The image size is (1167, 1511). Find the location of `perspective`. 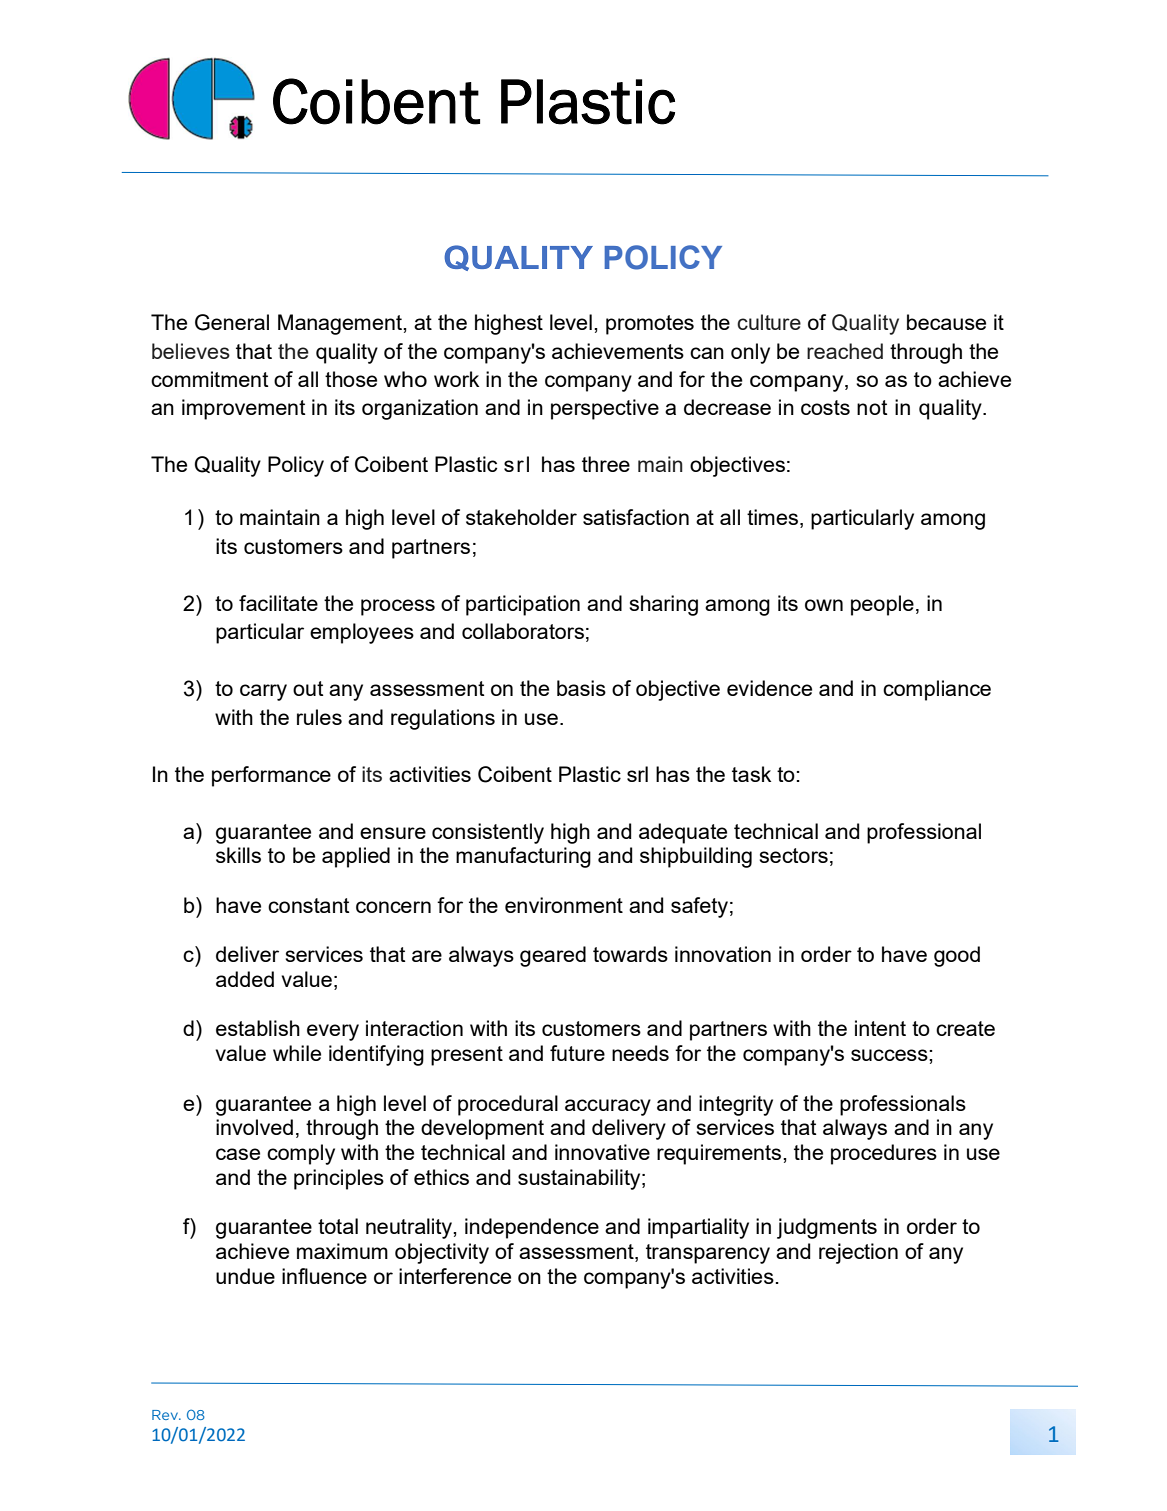

perspective is located at coordinates (605, 409).
